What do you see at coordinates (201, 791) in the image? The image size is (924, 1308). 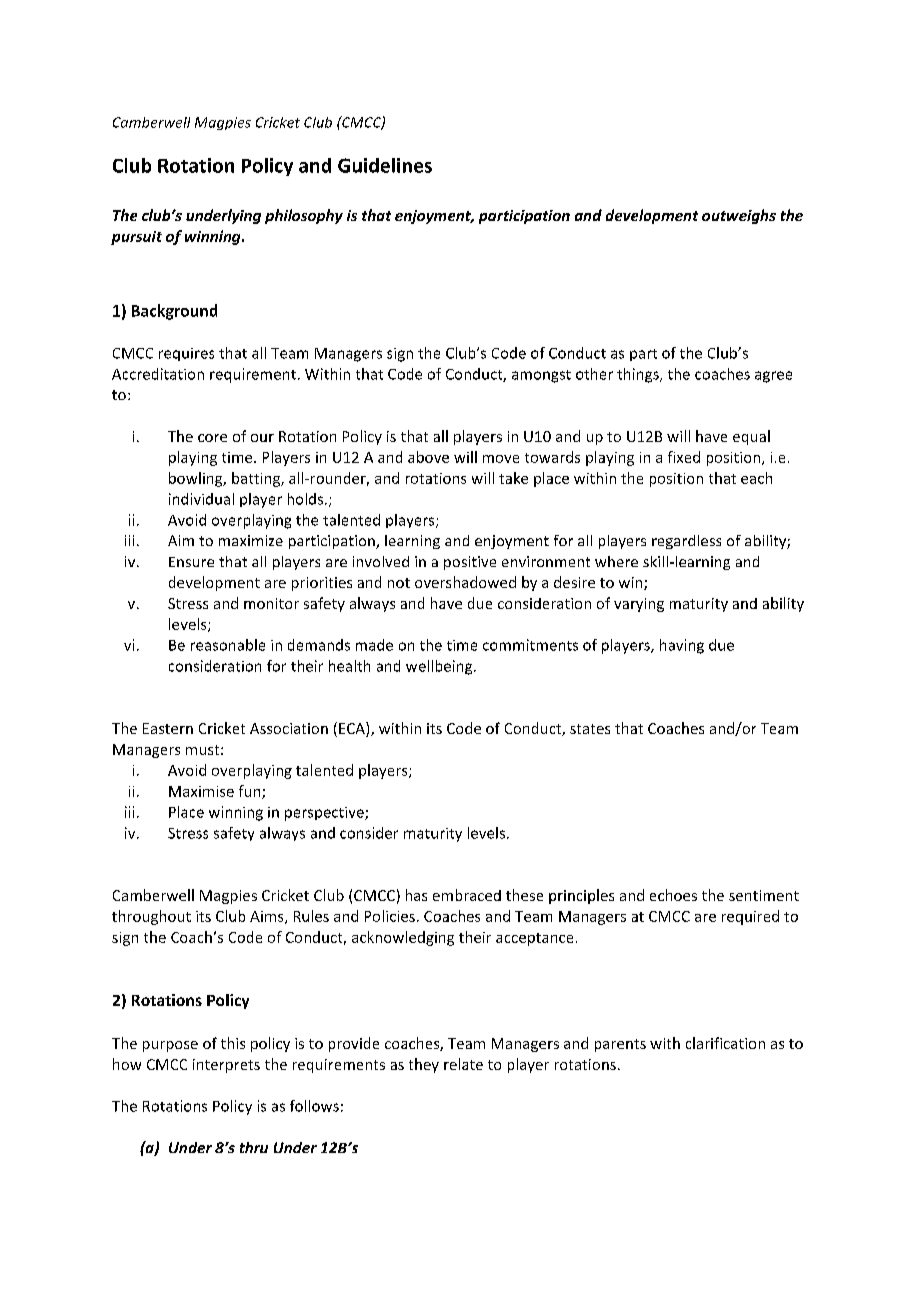 I see `Maximise` at bounding box center [201, 791].
